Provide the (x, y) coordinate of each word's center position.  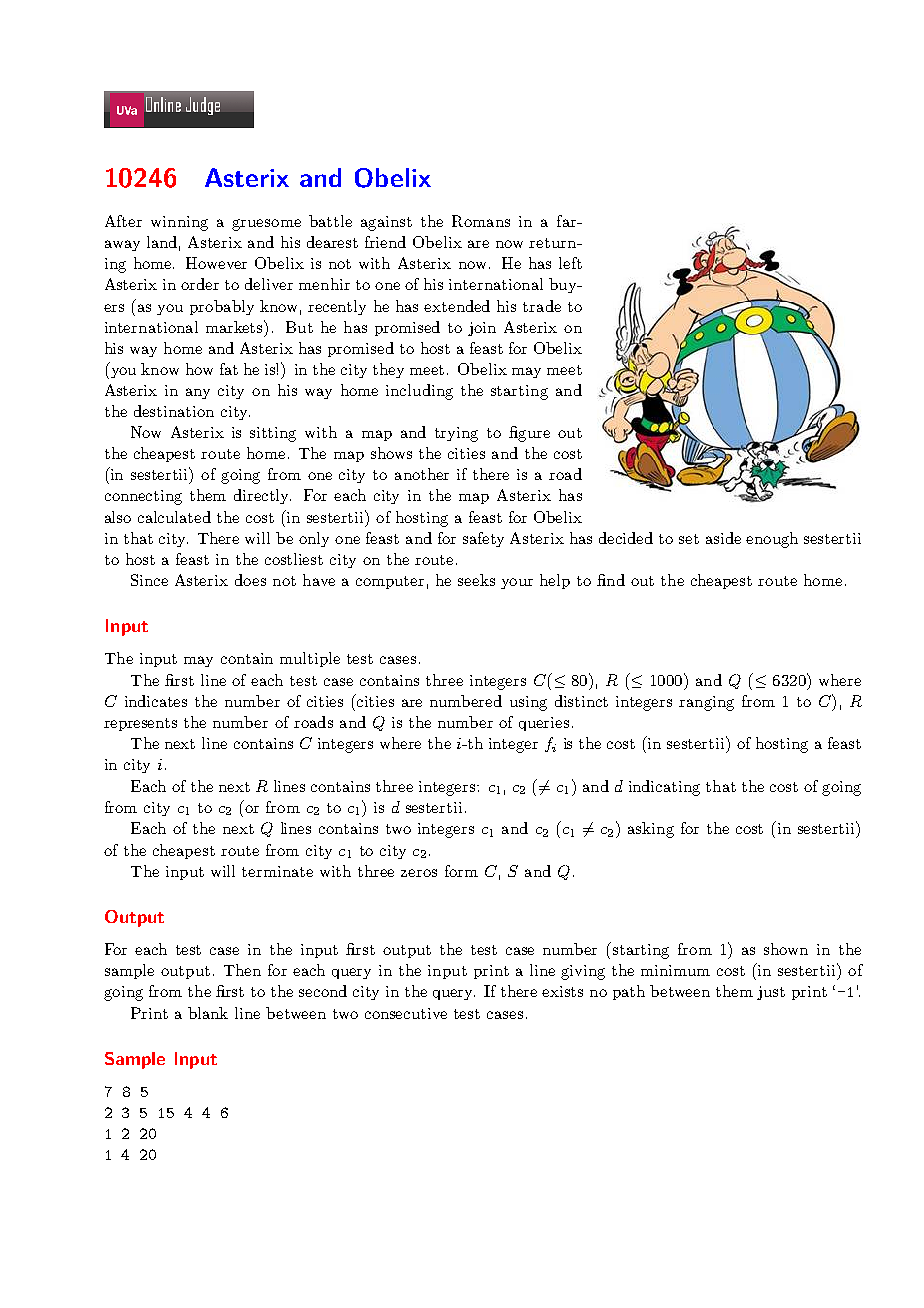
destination (174, 411)
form (461, 871)
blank (208, 1013)
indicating (664, 788)
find (611, 580)
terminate (277, 871)
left (570, 263)
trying (456, 434)
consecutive (406, 1013)
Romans (481, 221)
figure (529, 434)
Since (149, 580)
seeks (476, 580)
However (216, 263)
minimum (675, 970)
